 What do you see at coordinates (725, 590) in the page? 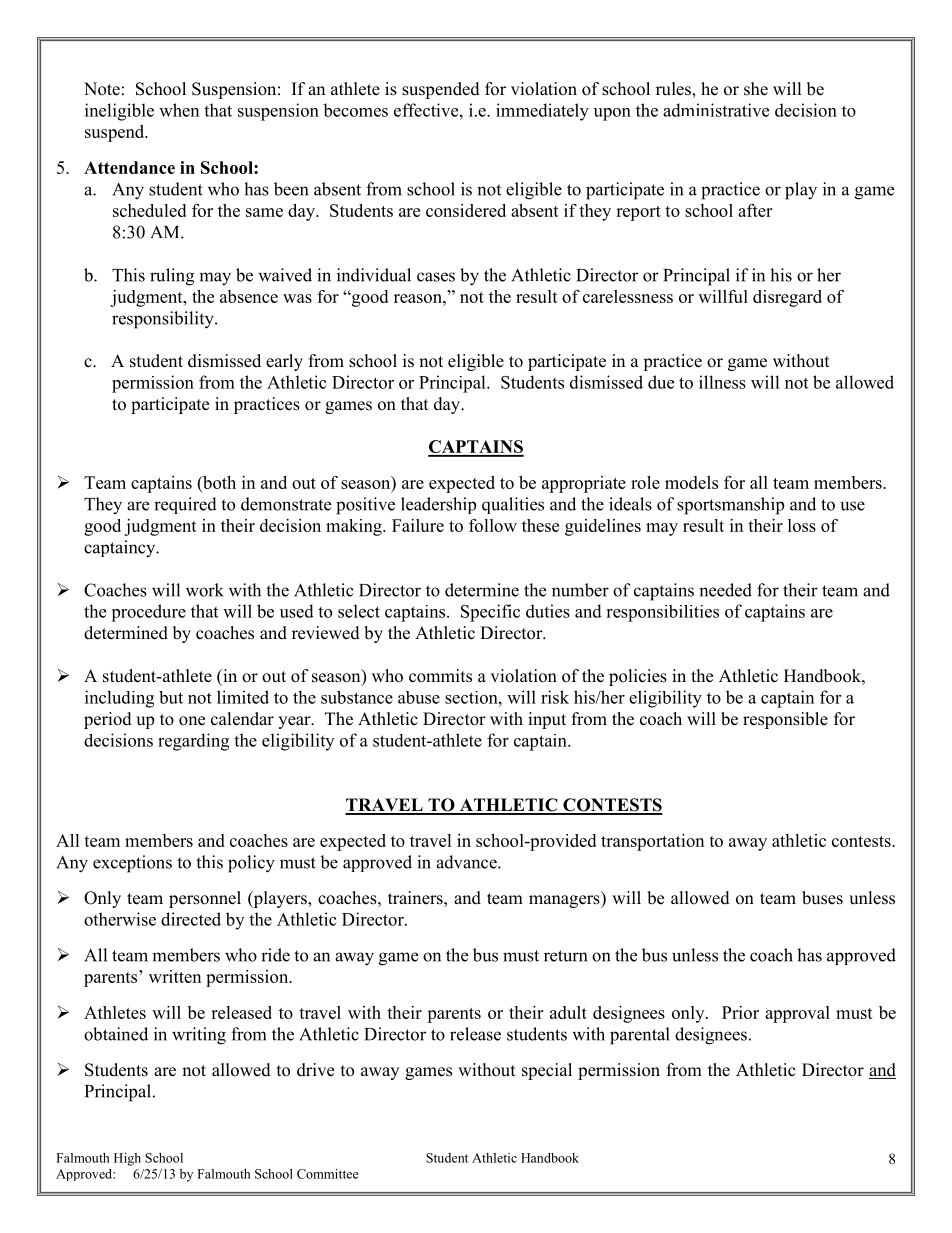
I see `needed` at bounding box center [725, 590].
